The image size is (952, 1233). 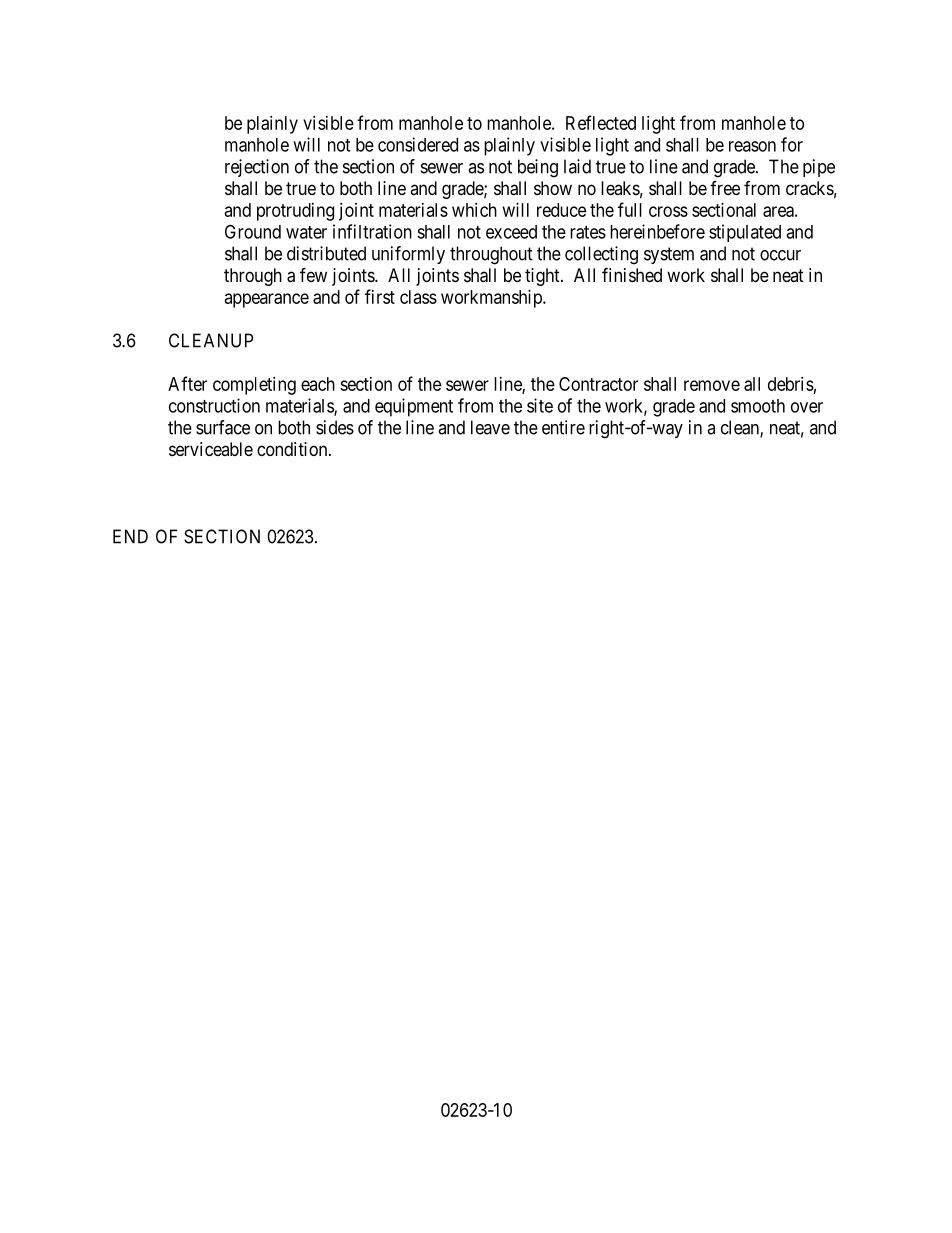 I want to click on remove, so click(x=712, y=385).
